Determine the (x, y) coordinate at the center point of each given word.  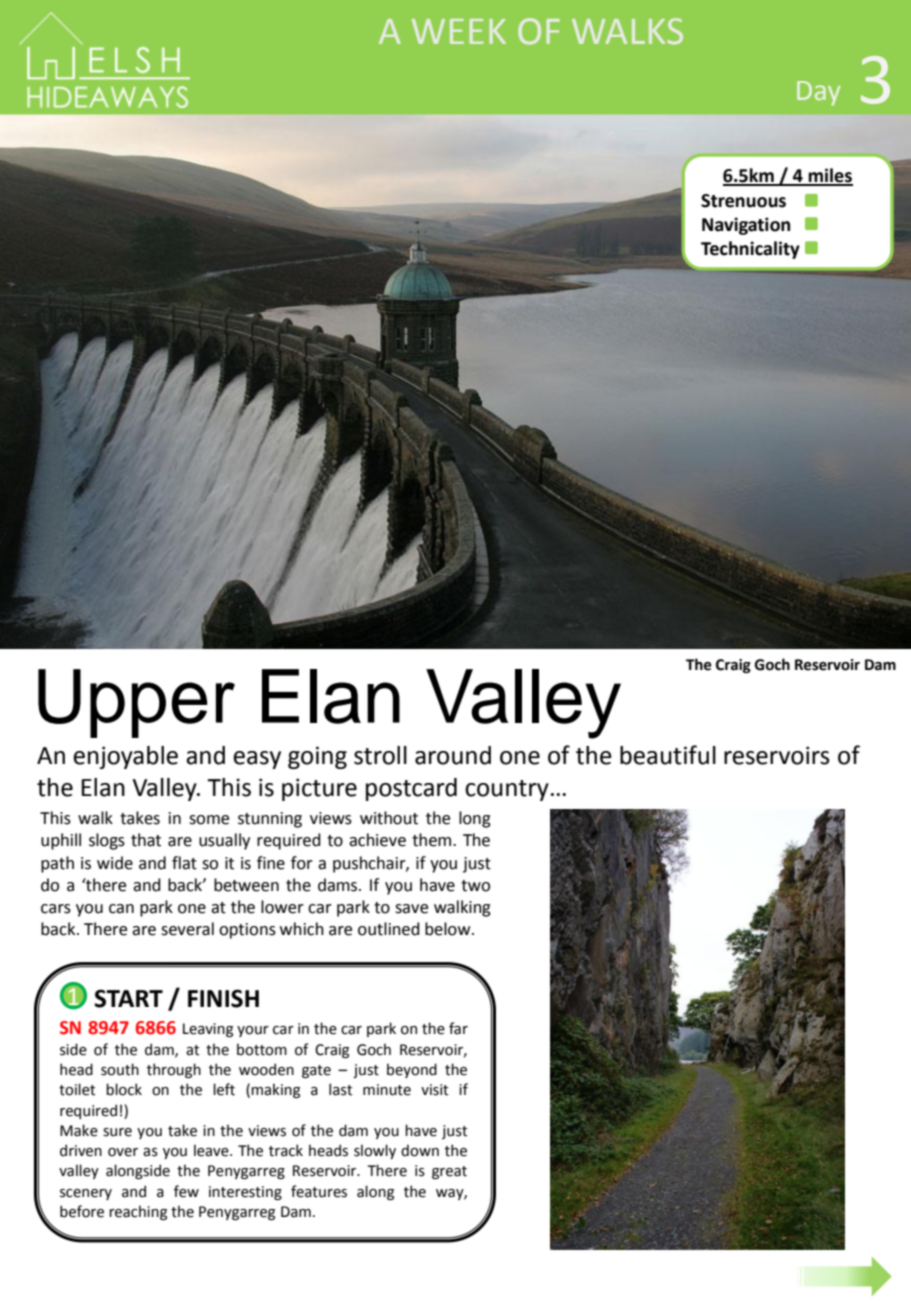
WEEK (459, 31)
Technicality (750, 250)
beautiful (668, 755)
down (420, 1150)
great (449, 1172)
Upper (136, 703)
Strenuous (743, 201)
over (123, 1152)
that (146, 840)
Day (819, 93)
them (433, 840)
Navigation (746, 226)
